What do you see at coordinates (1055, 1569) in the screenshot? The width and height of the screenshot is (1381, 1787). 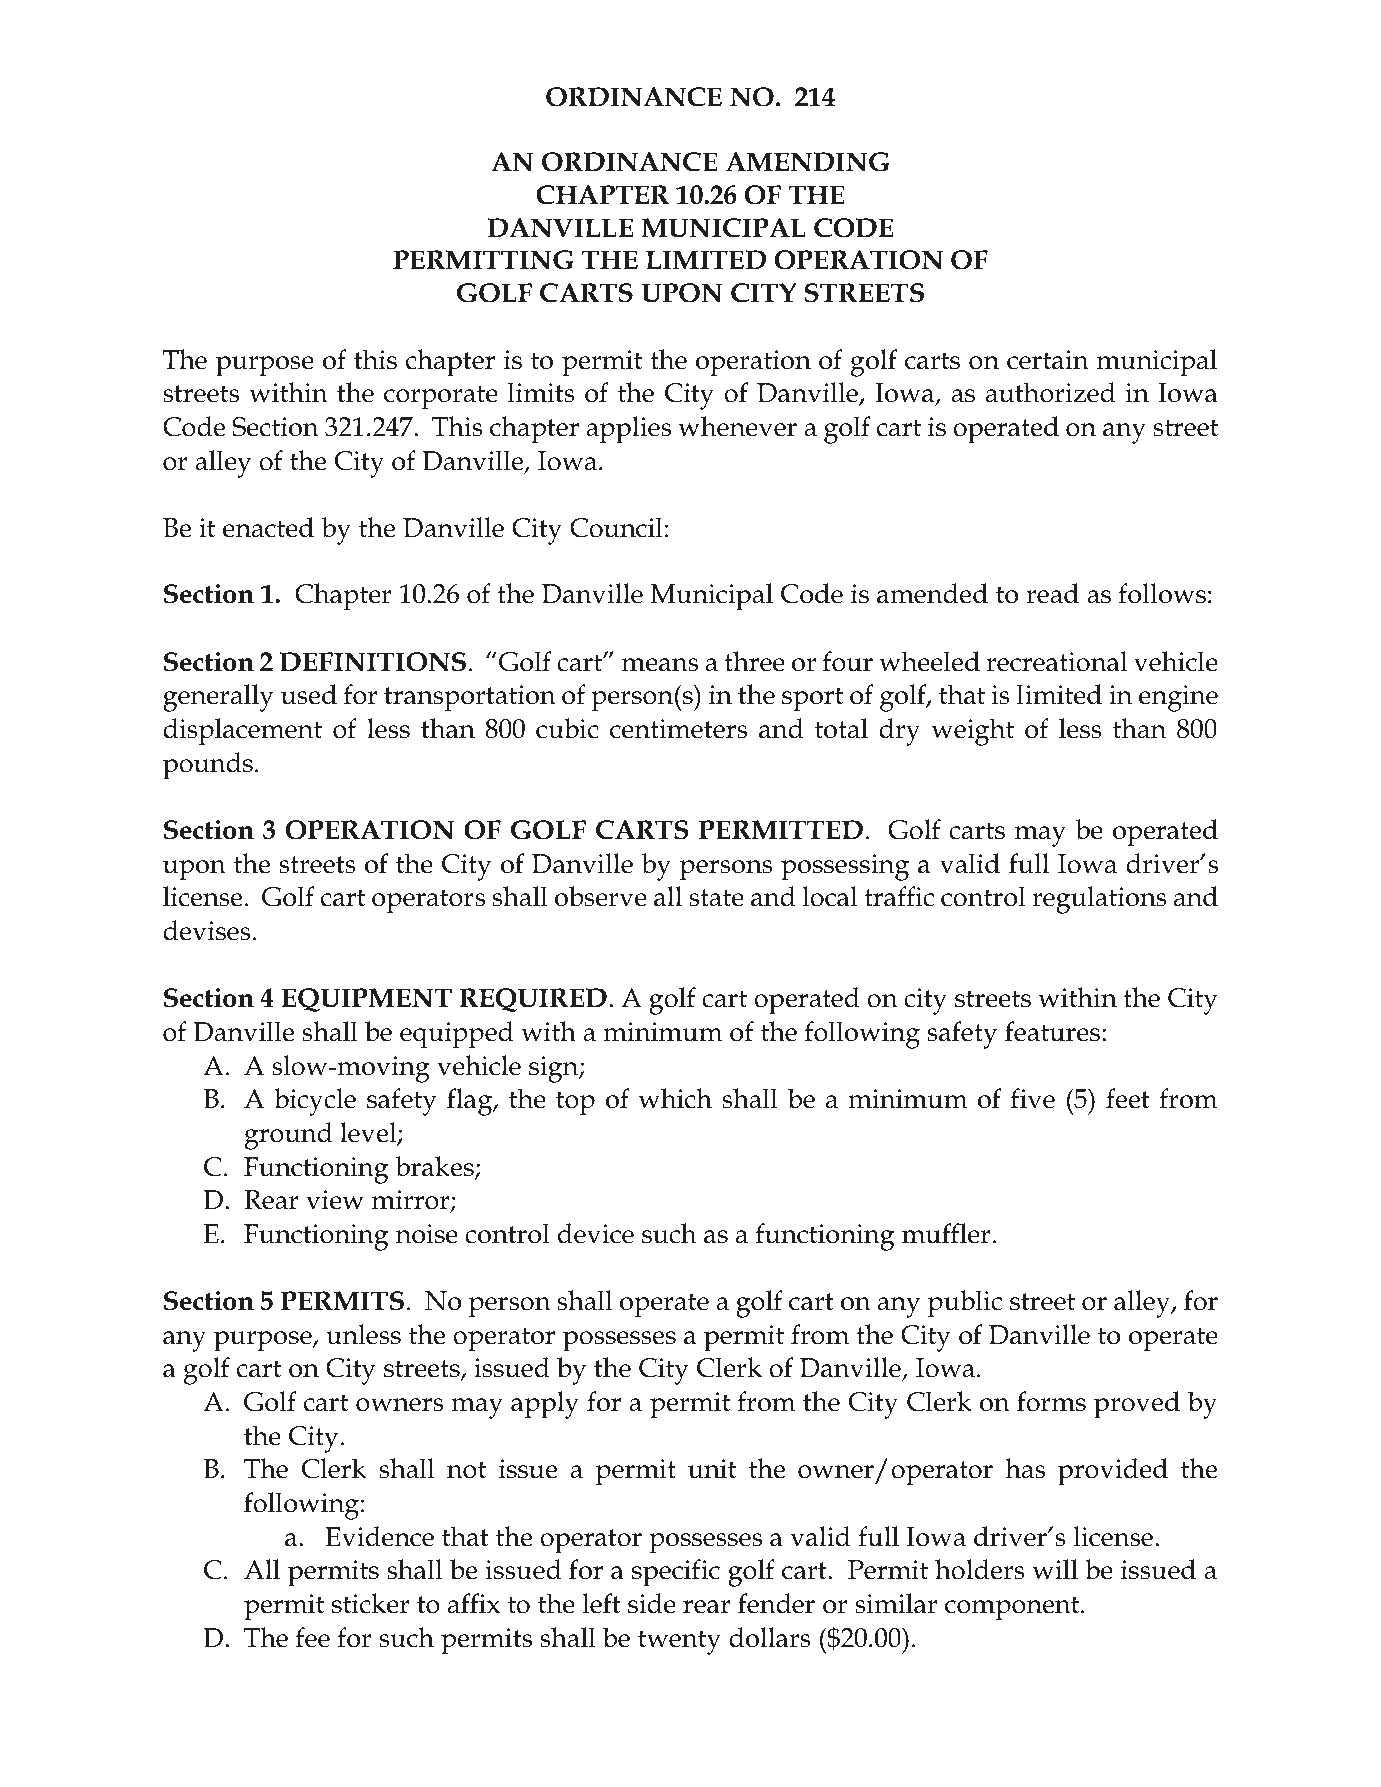 I see `will` at bounding box center [1055, 1569].
